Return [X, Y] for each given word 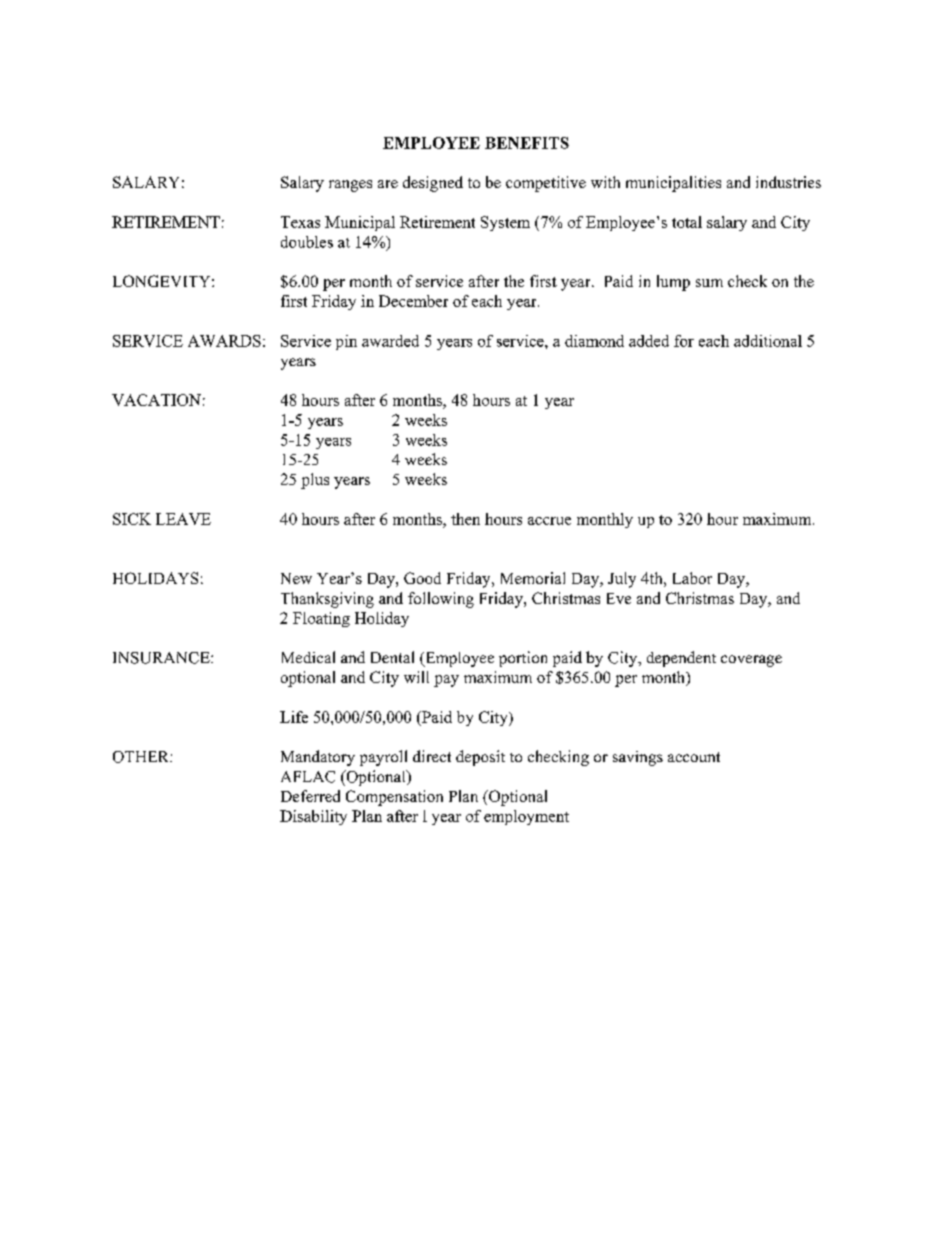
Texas [300, 222]
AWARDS [224, 341]
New [296, 578]
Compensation [394, 798]
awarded [390, 341]
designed [433, 184]
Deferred [310, 796]
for [684, 341]
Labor [692, 578]
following [441, 600]
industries [788, 182]
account [694, 757]
